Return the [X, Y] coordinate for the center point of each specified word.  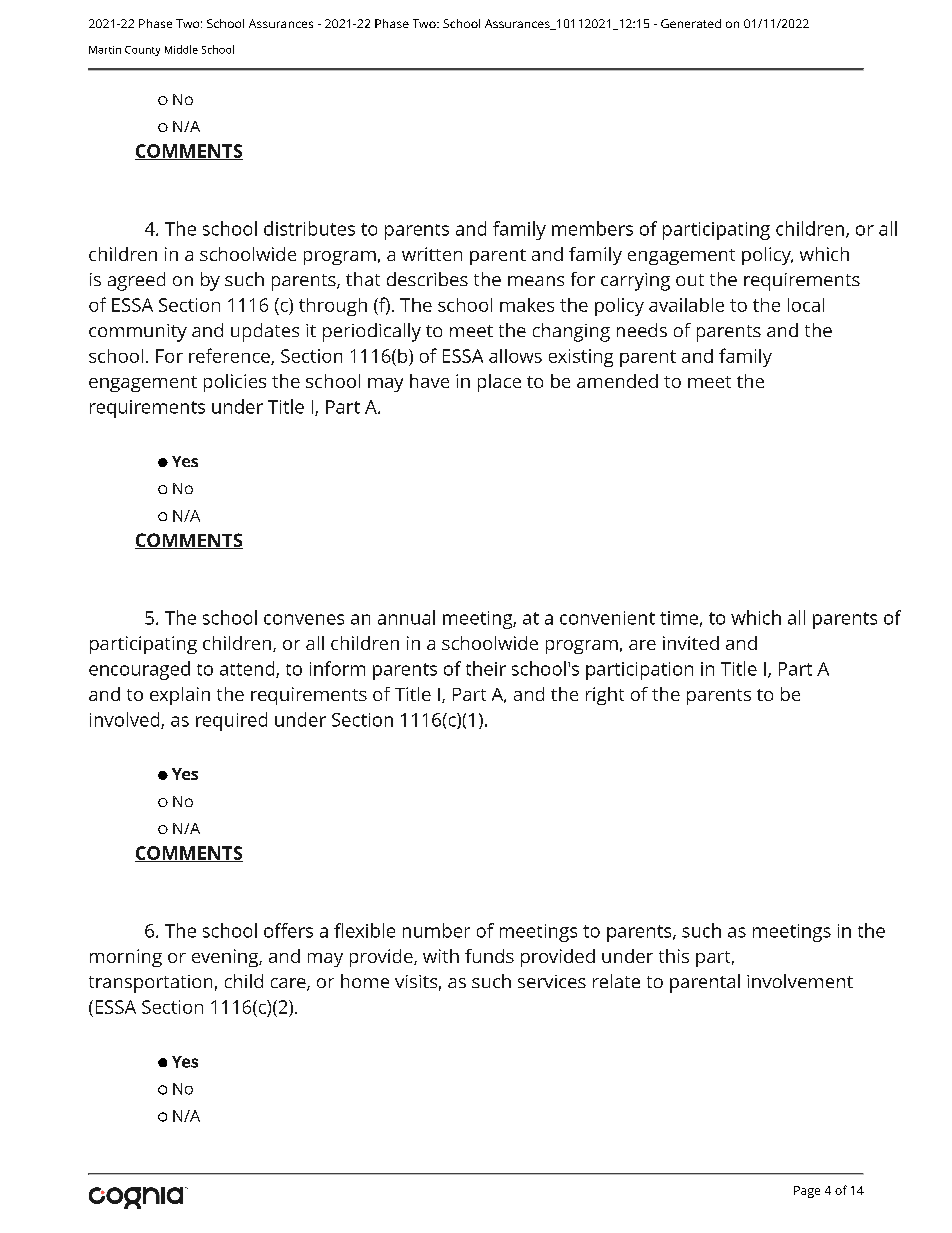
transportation [150, 984]
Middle [181, 49]
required [231, 721]
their [486, 668]
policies [235, 383]
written [432, 254]
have [429, 381]
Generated [691, 23]
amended [617, 381]
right [605, 696]
